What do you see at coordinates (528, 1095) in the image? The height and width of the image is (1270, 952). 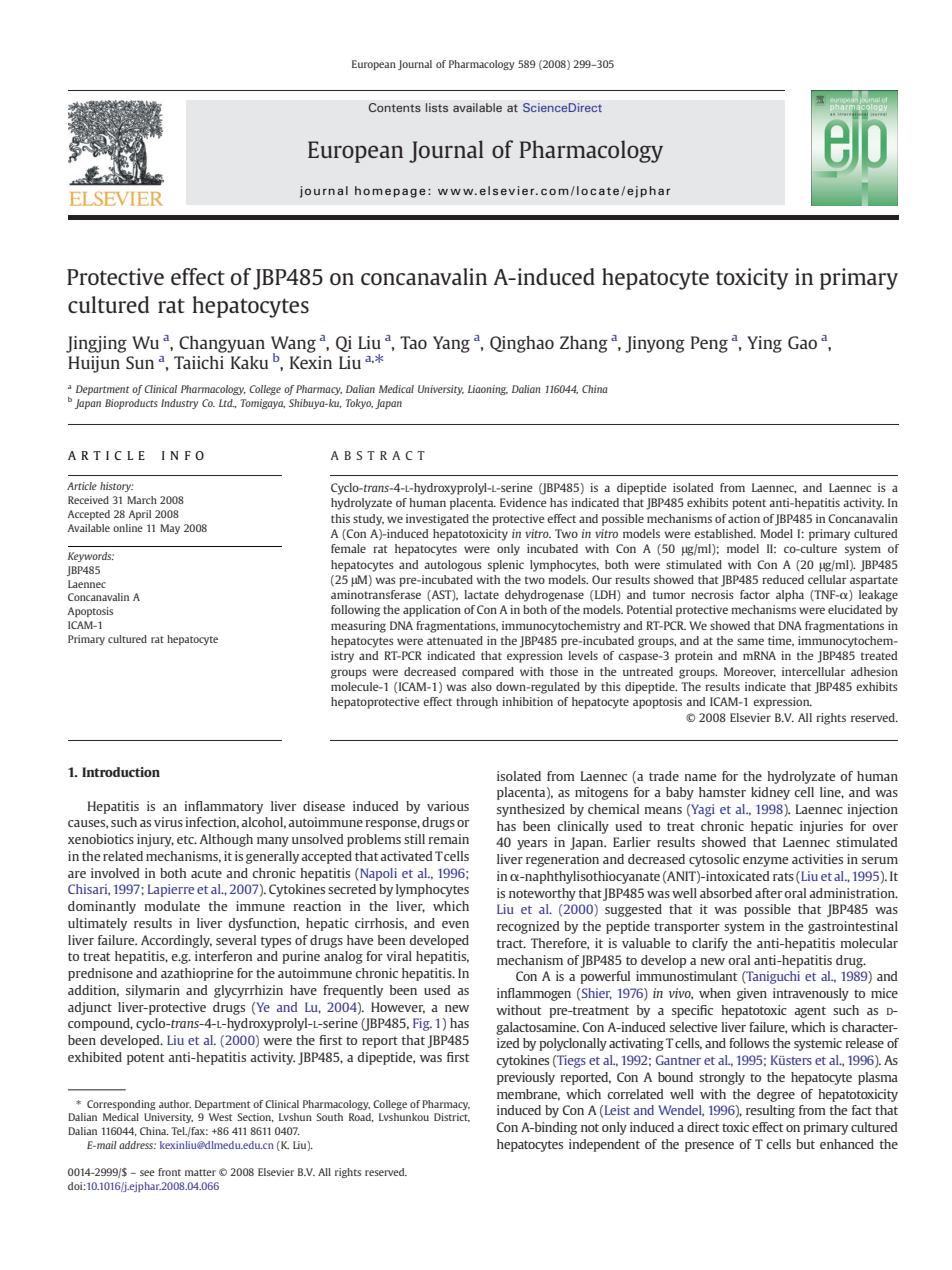 I see `membrane` at bounding box center [528, 1095].
